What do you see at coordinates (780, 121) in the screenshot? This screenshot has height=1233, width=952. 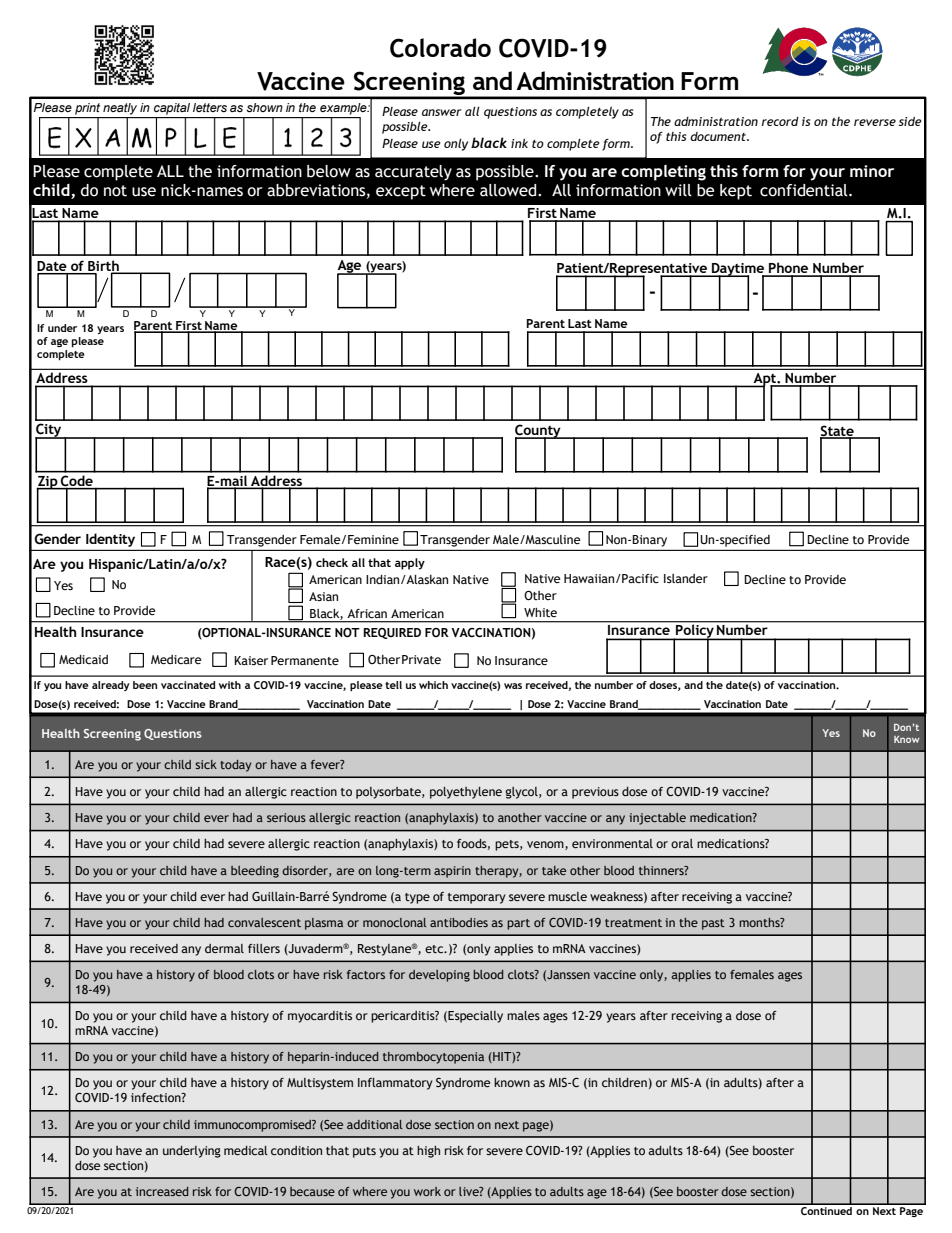 I see `record` at bounding box center [780, 121].
